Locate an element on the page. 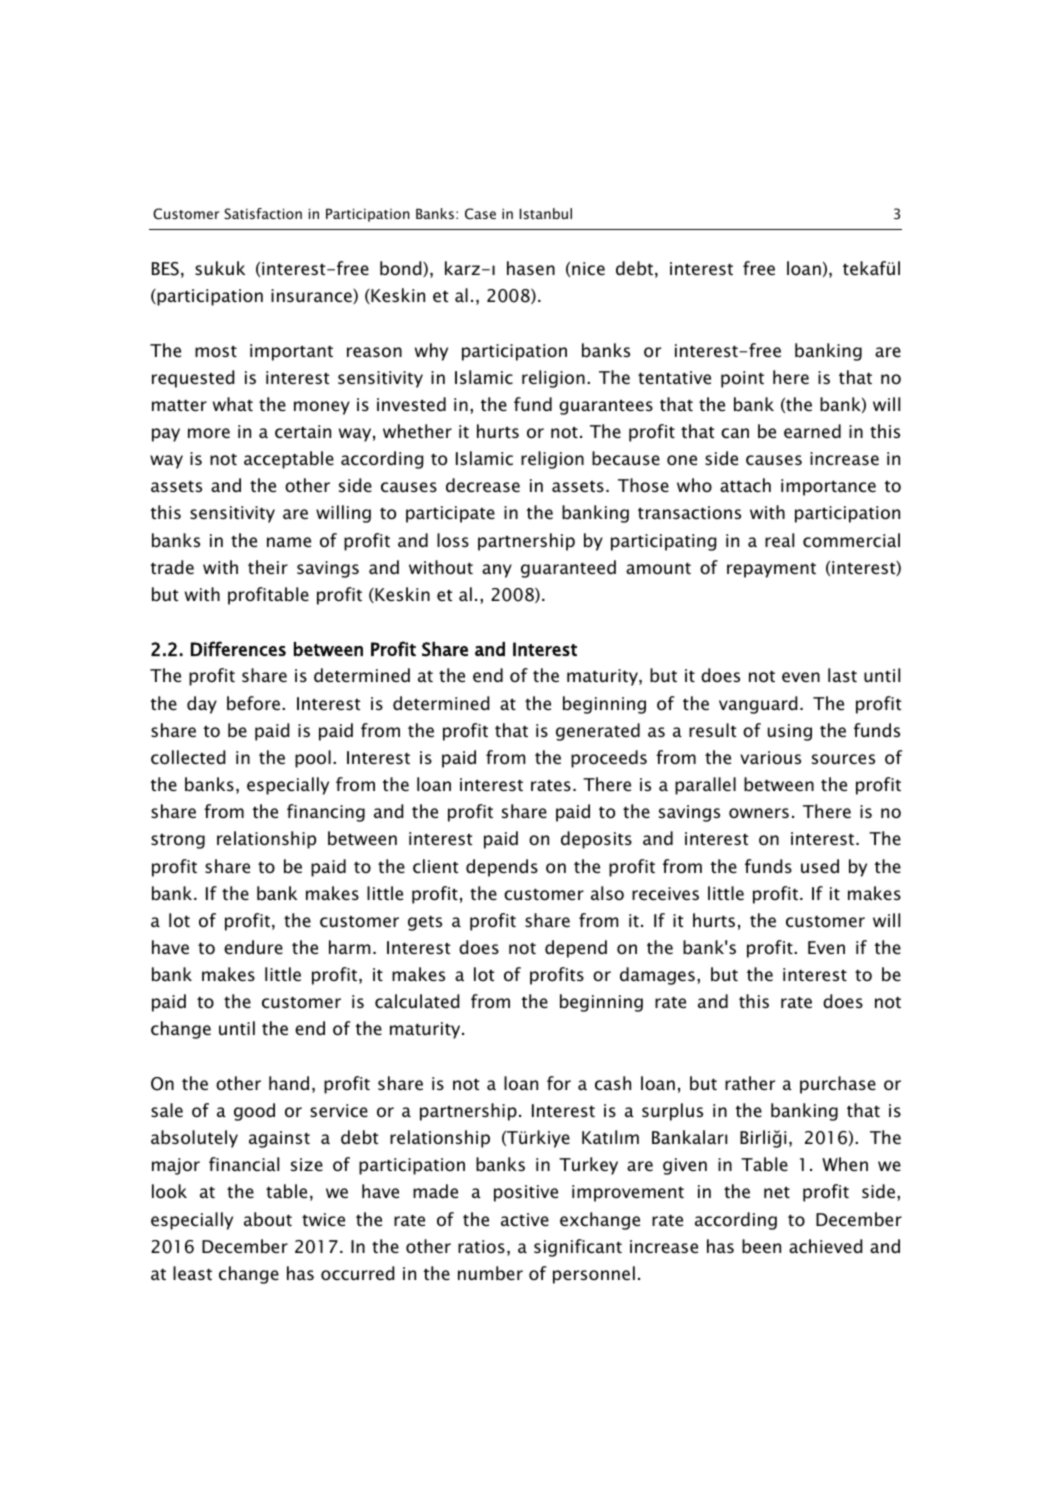 This document has height=1488, width=1052. attach is located at coordinates (745, 485).
